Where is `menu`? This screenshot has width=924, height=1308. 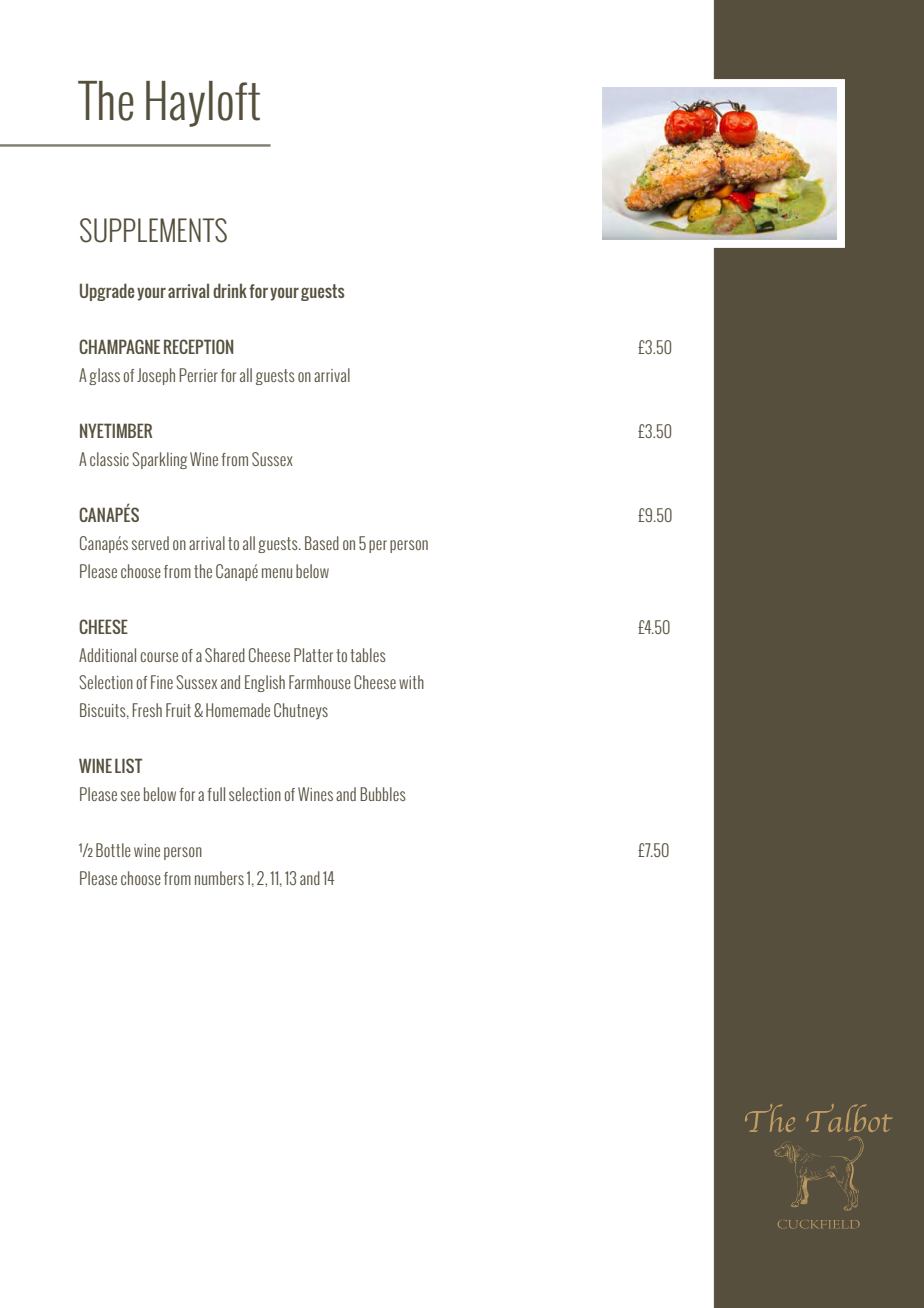 menu is located at coordinates (277, 573).
